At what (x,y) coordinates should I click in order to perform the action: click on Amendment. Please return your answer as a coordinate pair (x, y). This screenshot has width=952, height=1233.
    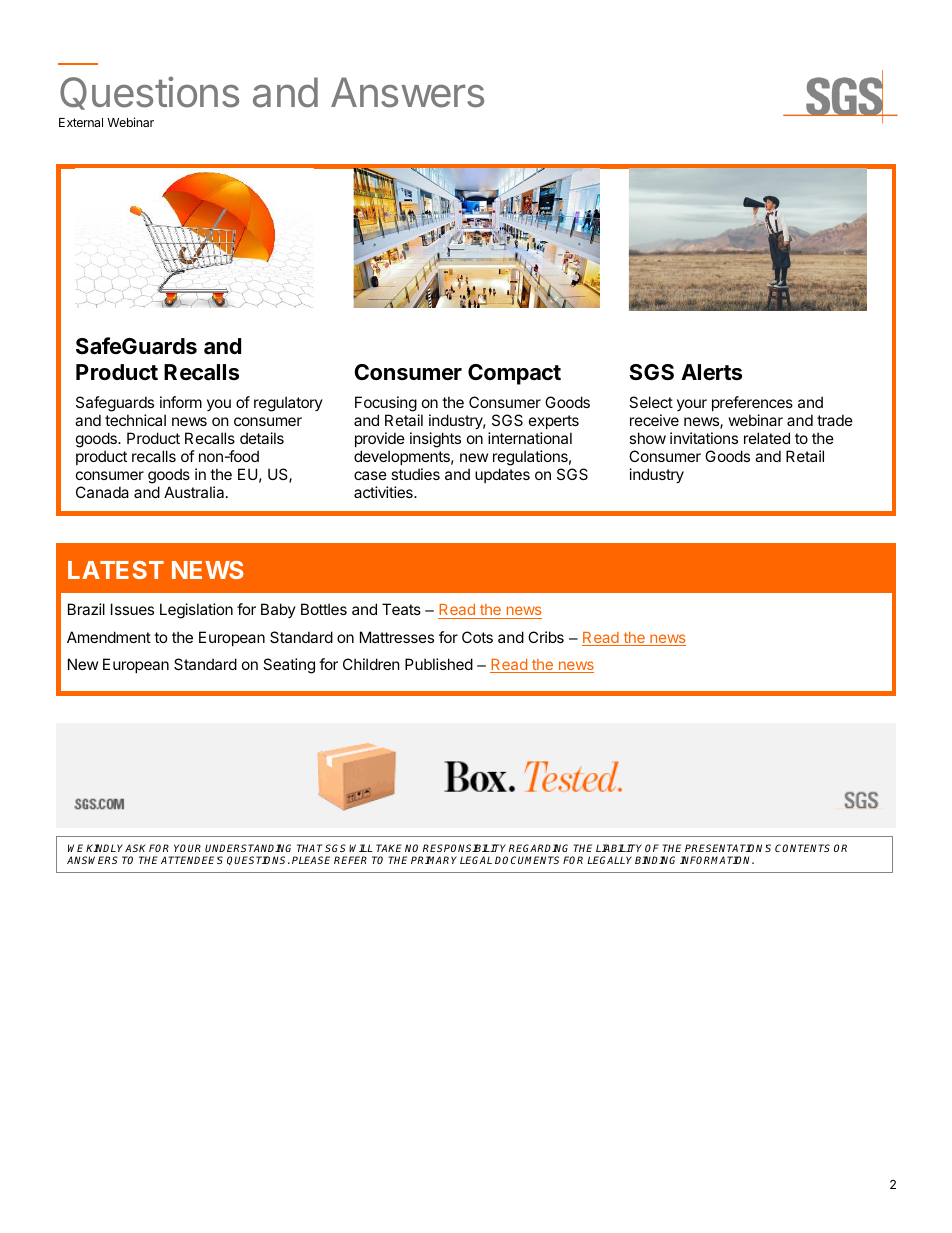
    Looking at the image, I should click on (109, 637).
